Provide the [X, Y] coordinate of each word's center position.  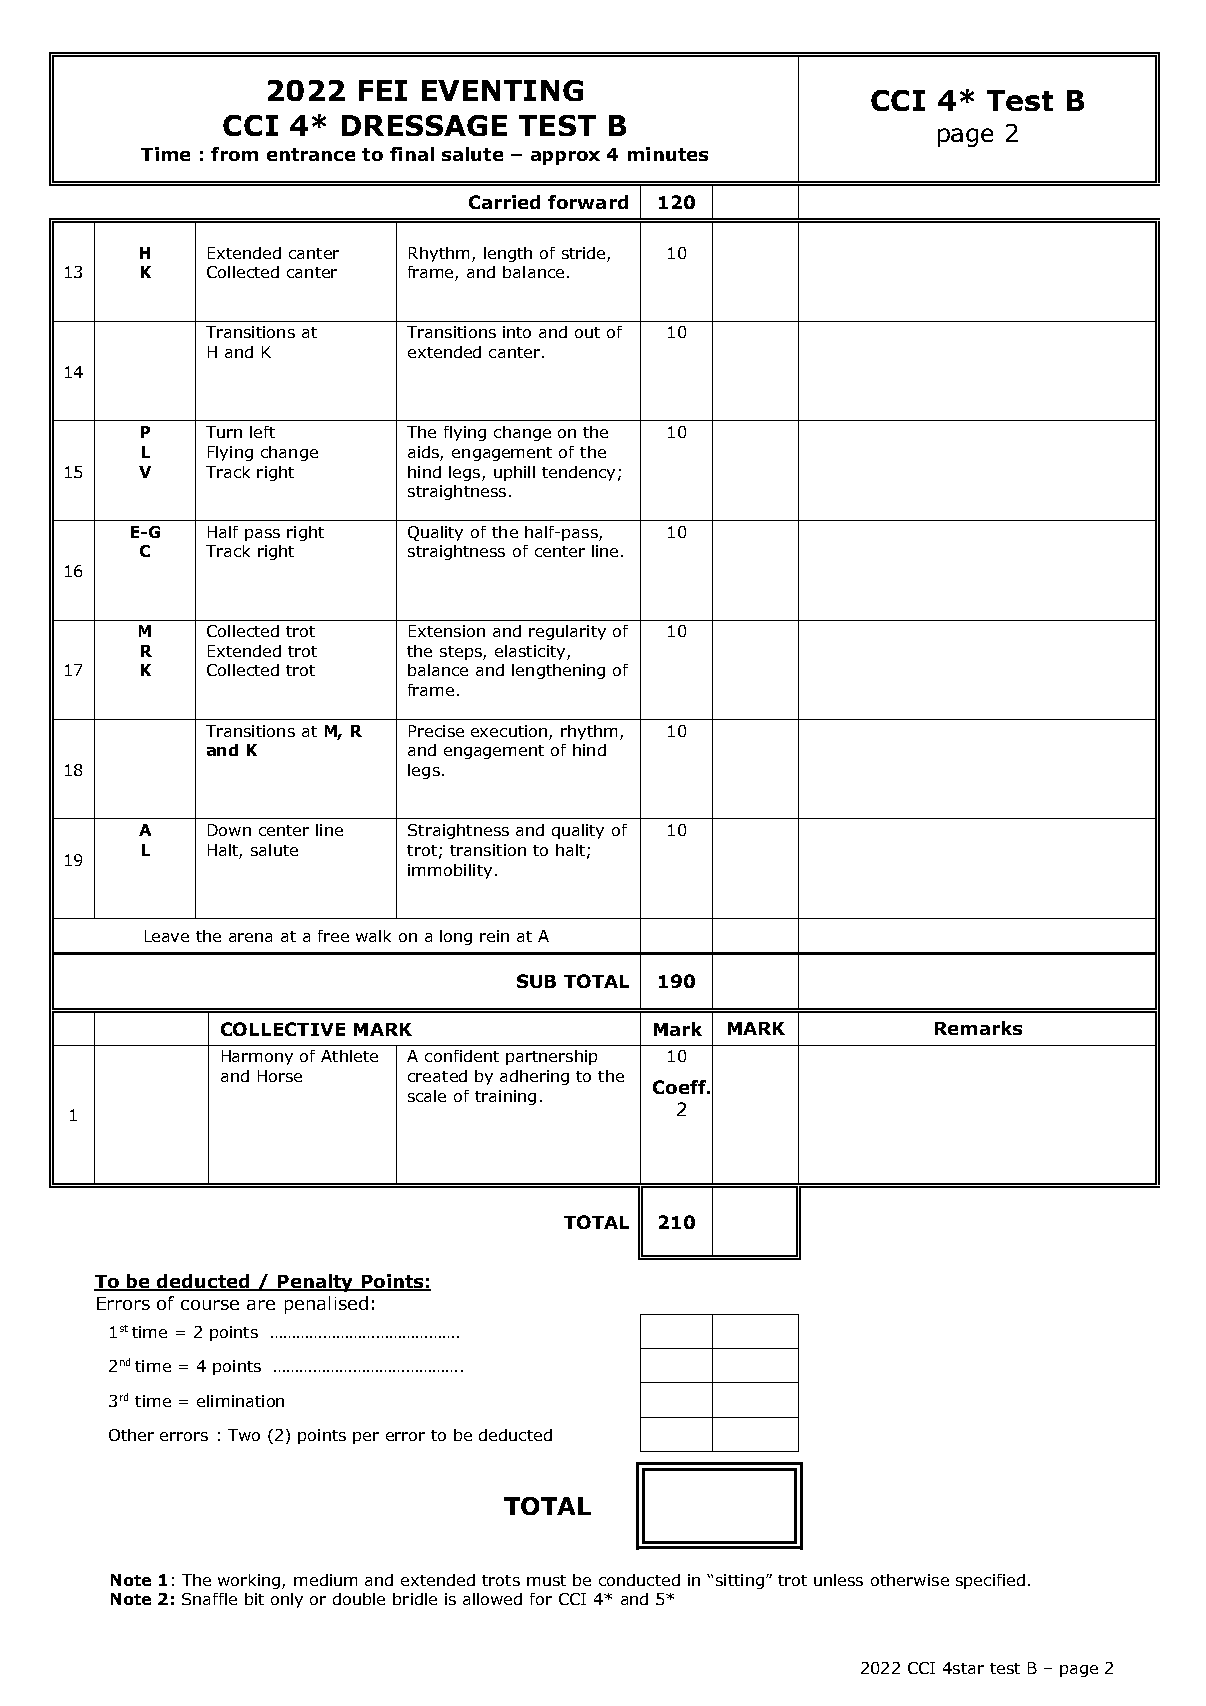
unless [838, 1580]
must [546, 1580]
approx [565, 158]
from [234, 154]
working [250, 1581]
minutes [668, 154]
